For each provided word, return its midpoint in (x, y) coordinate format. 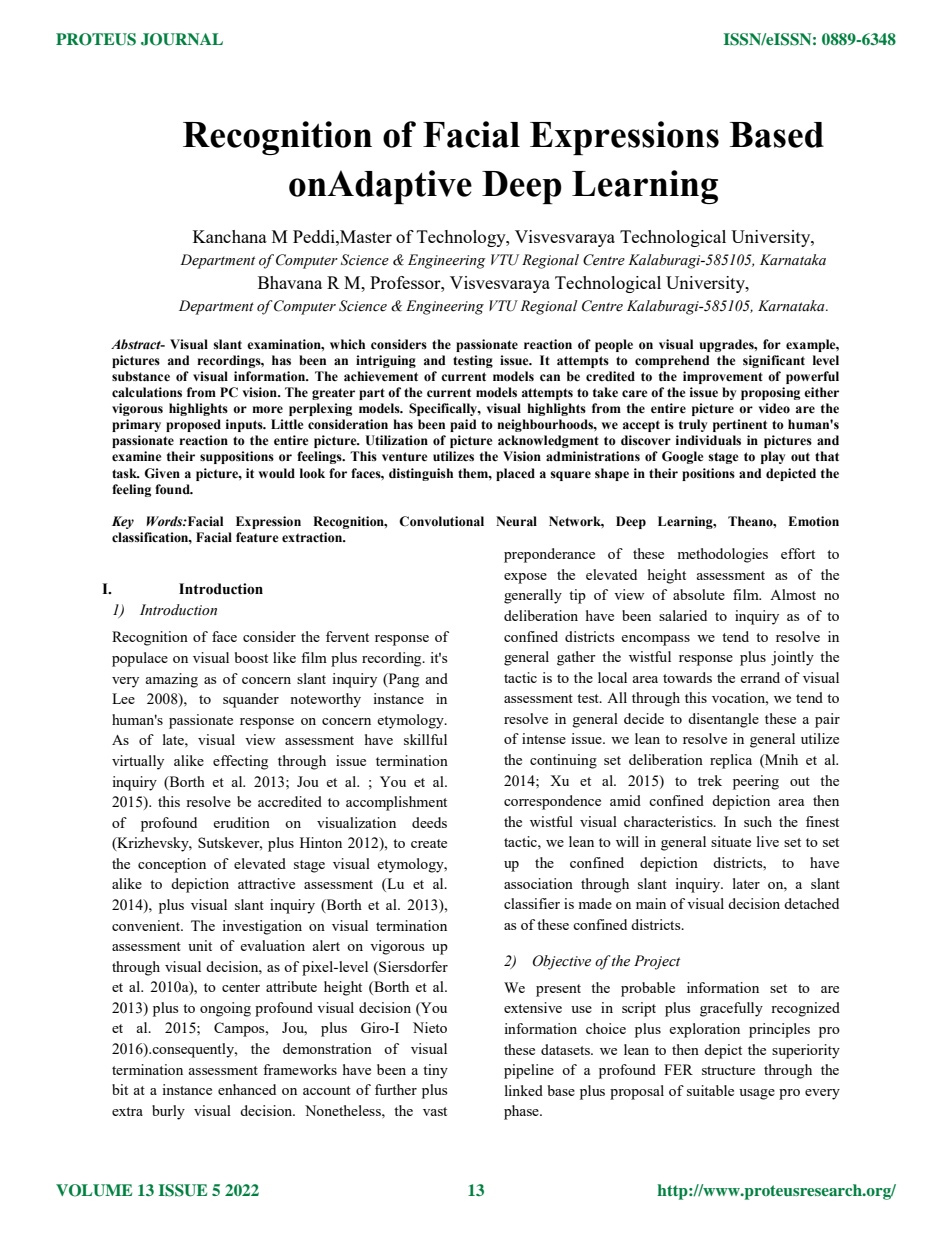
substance (141, 376)
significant (774, 361)
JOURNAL (182, 39)
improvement (723, 377)
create (429, 843)
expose (525, 578)
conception (172, 865)
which (347, 344)
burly (168, 1112)
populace (140, 659)
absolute (699, 594)
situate (731, 841)
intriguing (386, 361)
